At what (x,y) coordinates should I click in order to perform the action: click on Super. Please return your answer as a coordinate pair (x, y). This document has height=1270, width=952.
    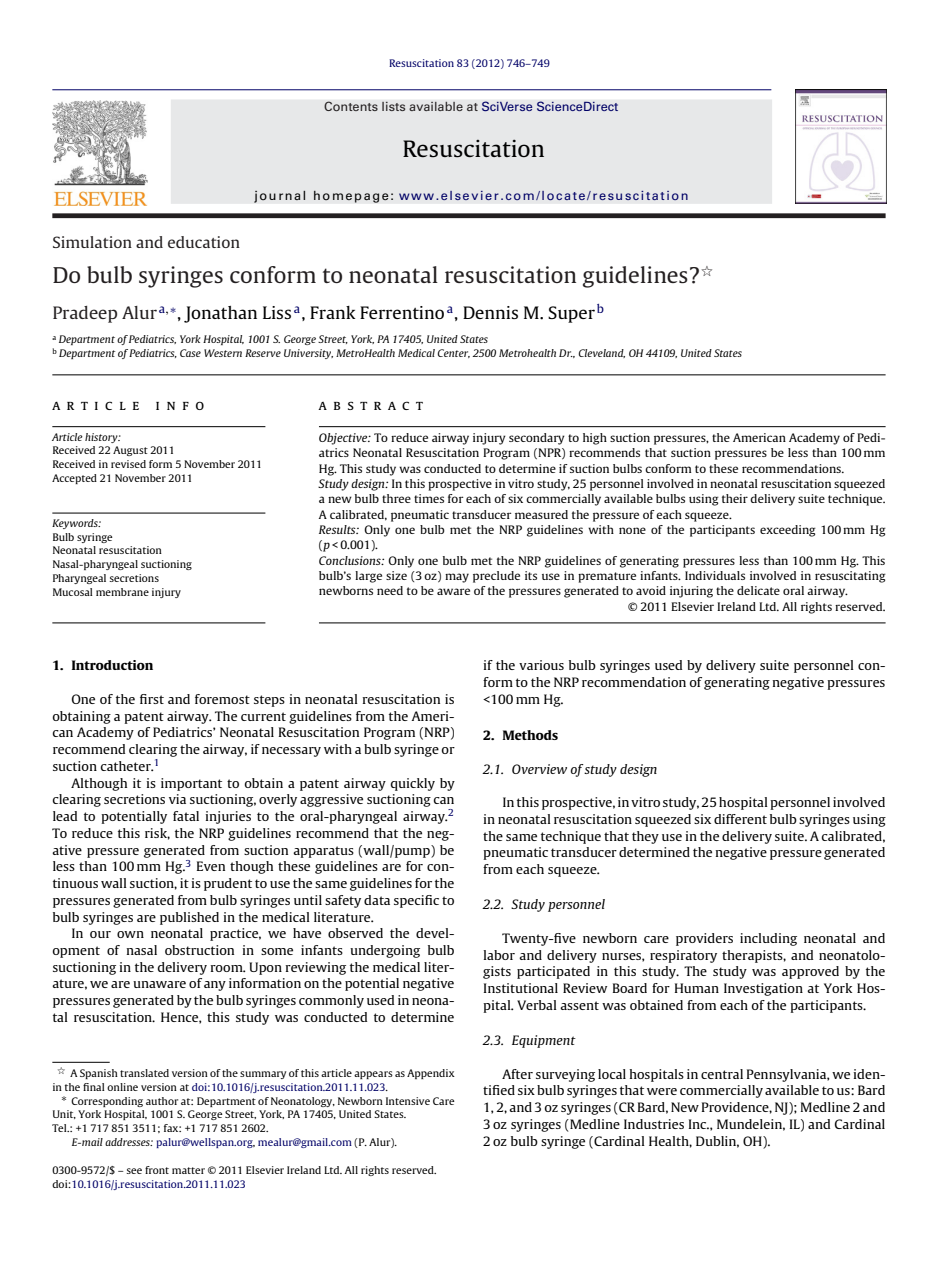
    Looking at the image, I should click on (571, 314).
